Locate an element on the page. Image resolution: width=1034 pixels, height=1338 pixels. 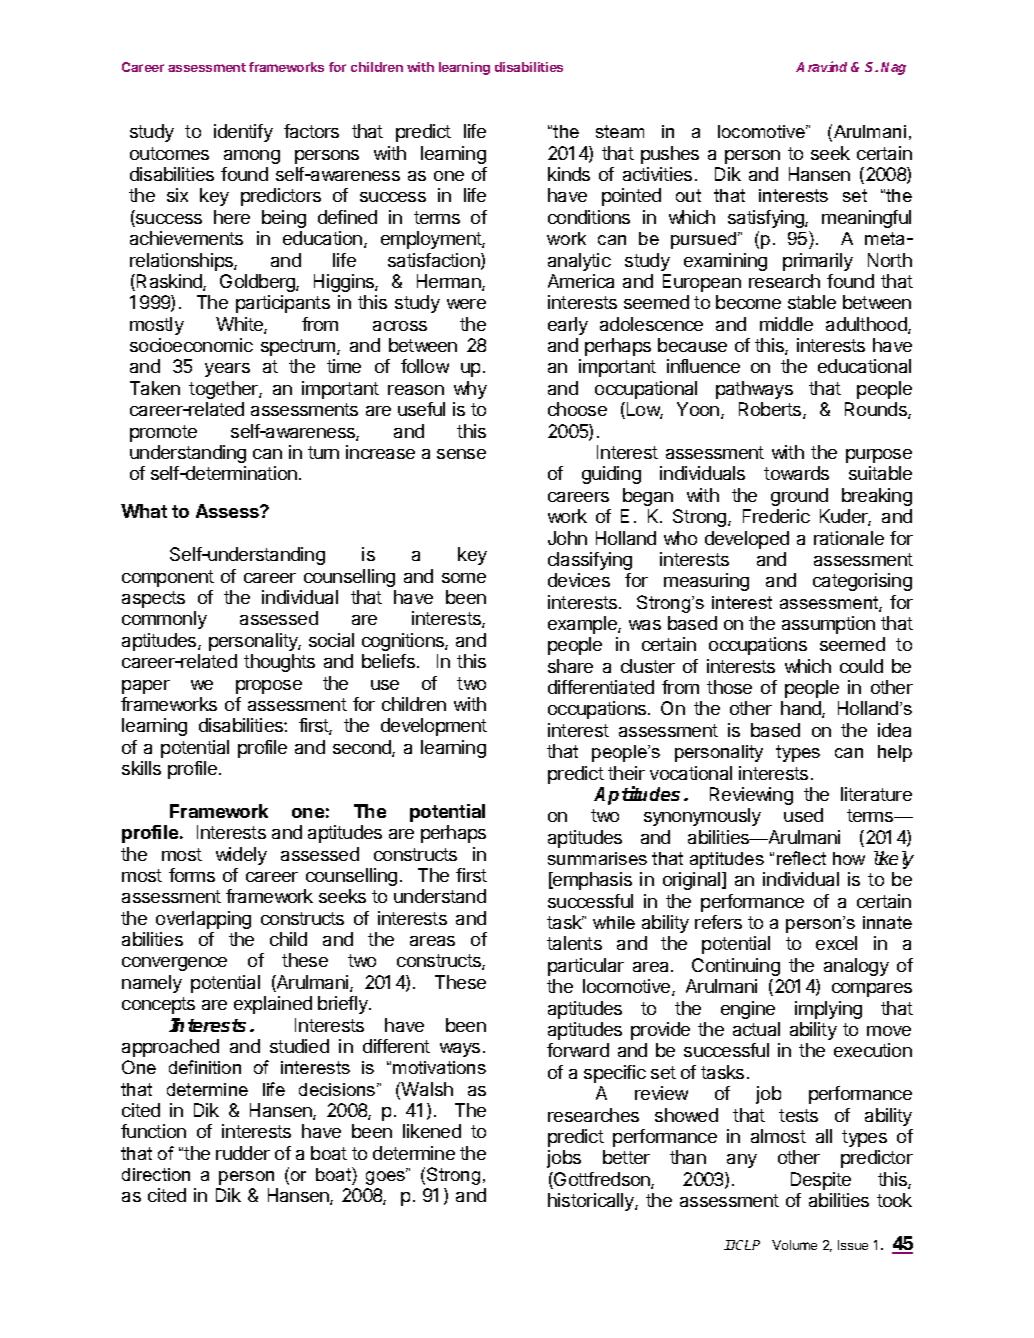
reflect is located at coordinates (801, 858).
